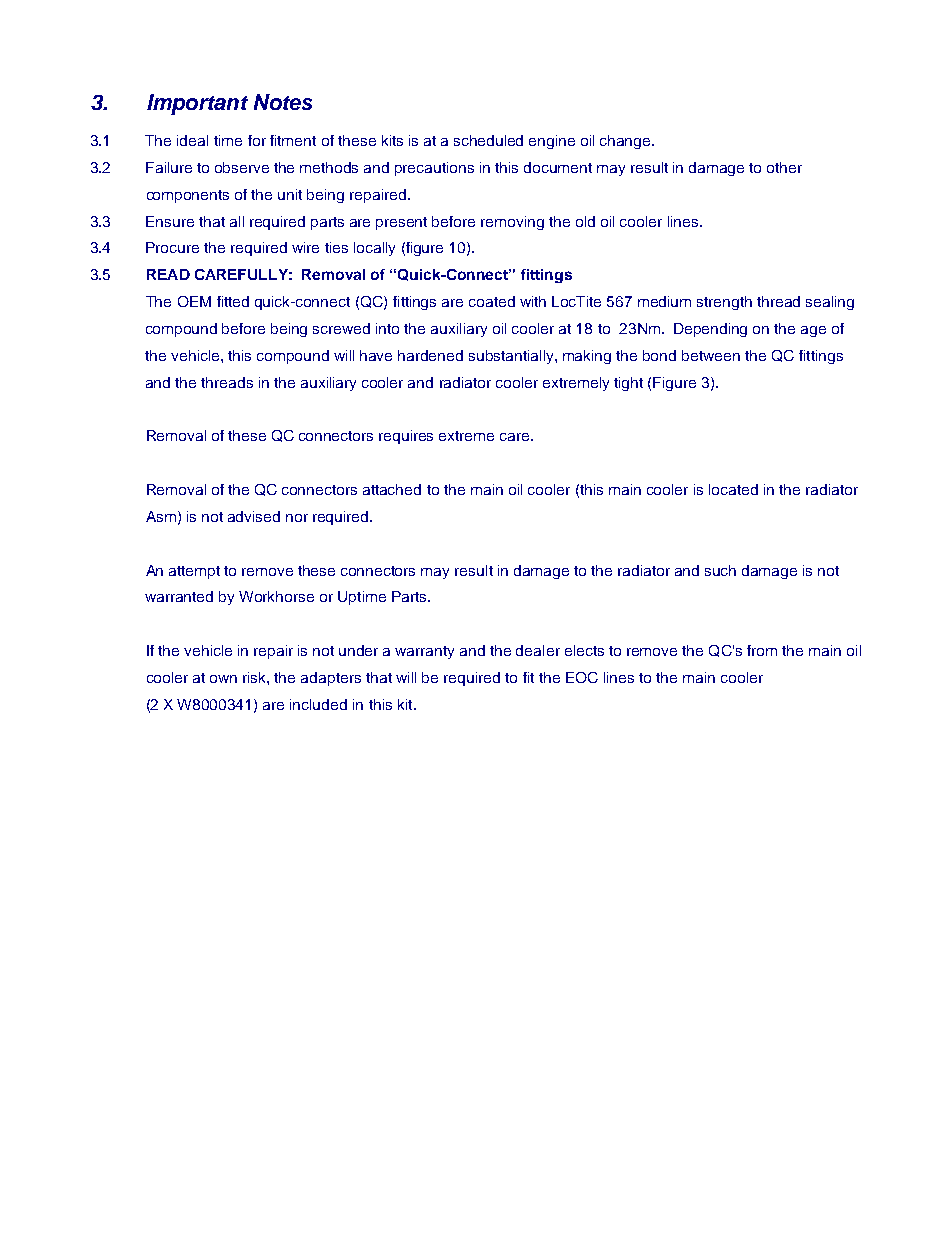  I want to click on from, so click(762, 650).
